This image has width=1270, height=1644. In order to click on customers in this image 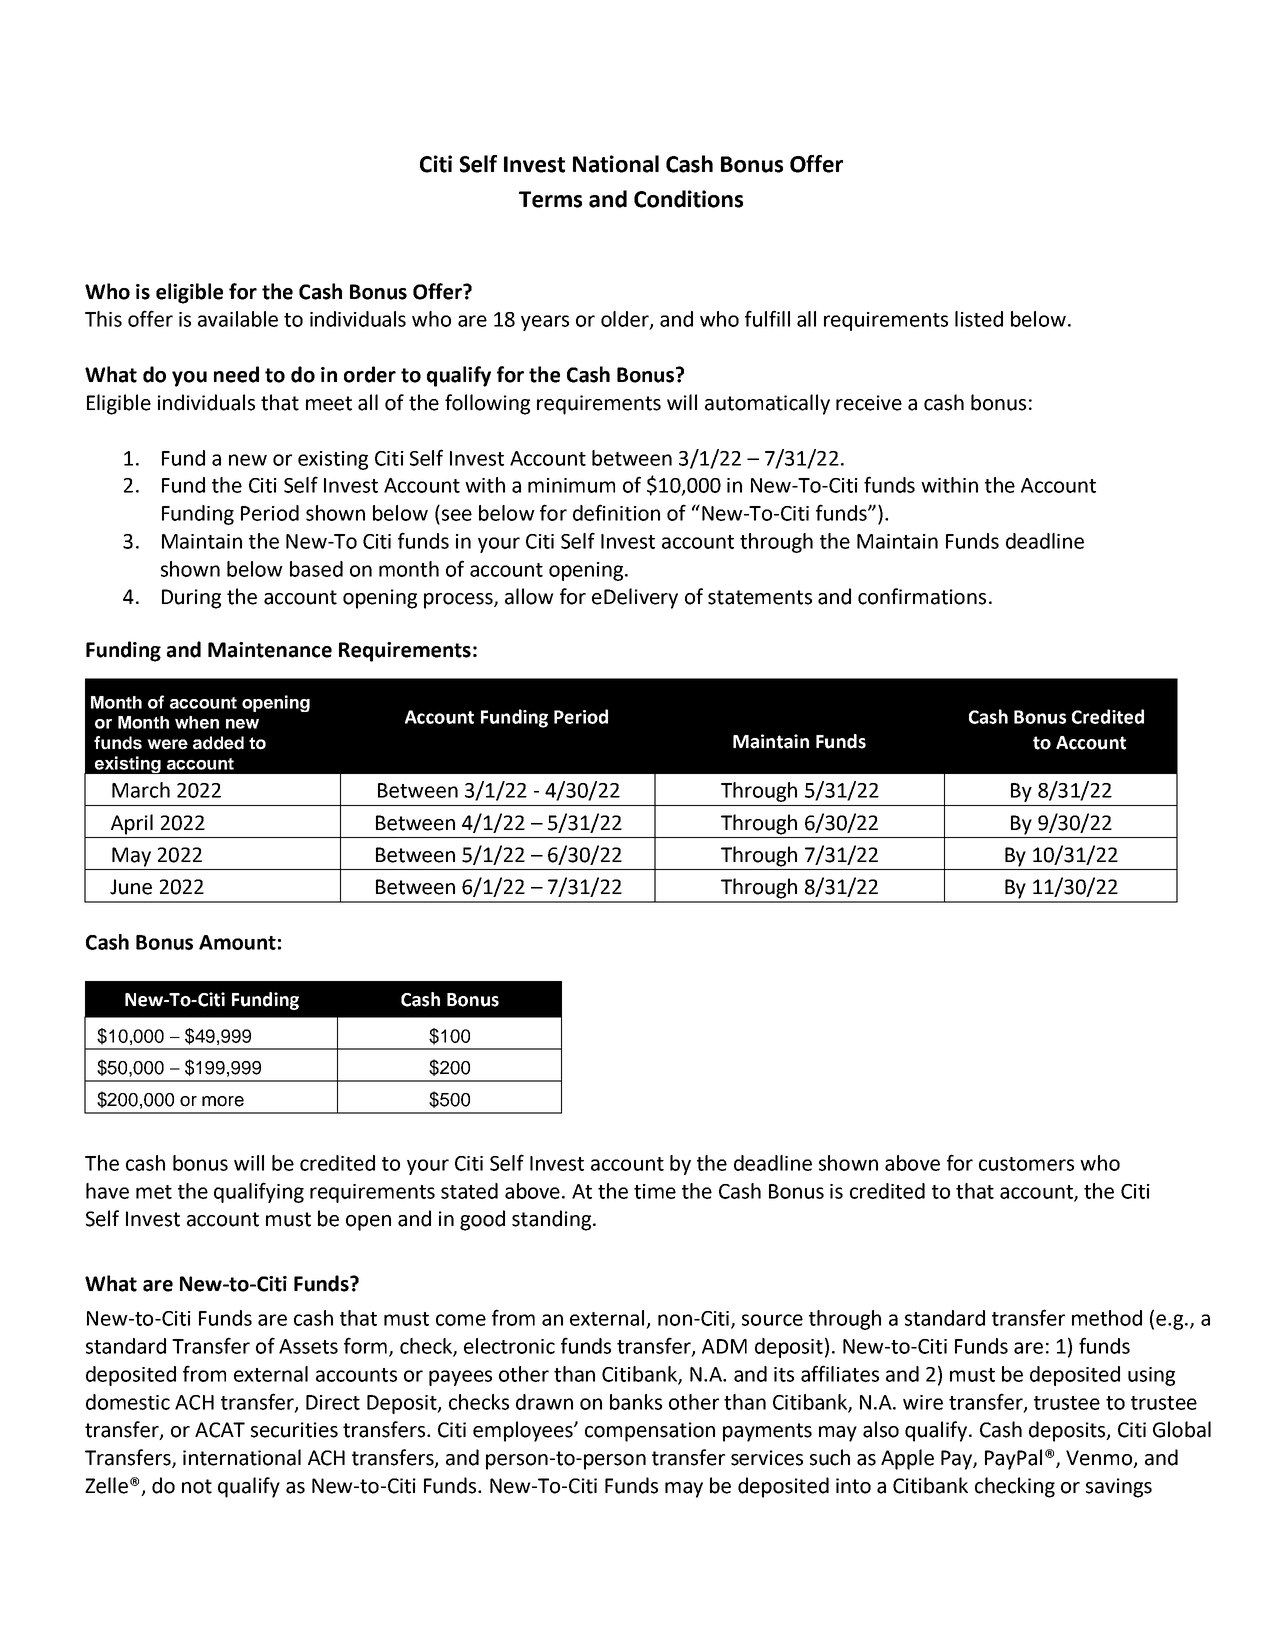, I will do `click(1026, 1164)`.
